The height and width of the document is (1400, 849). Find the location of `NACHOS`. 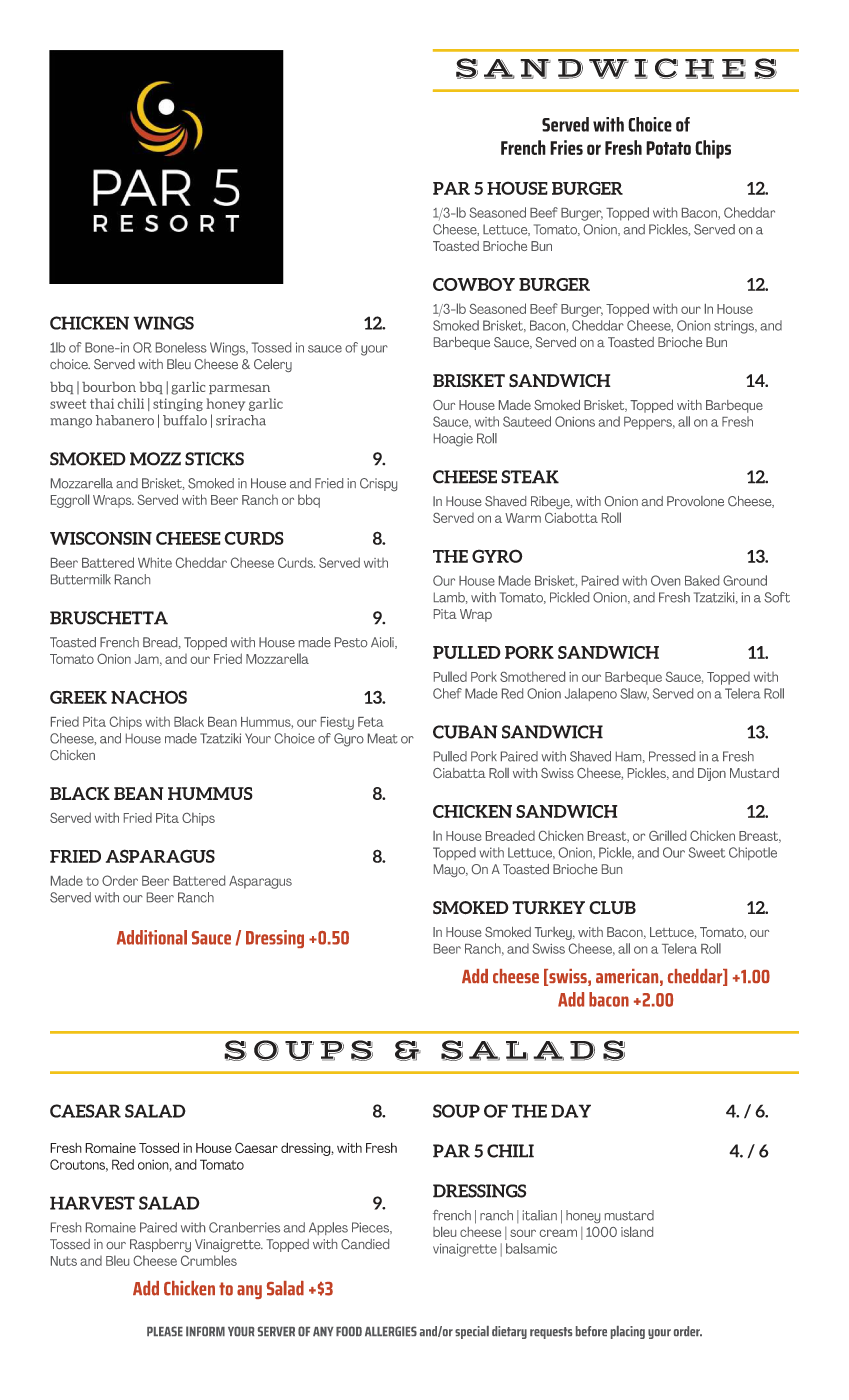

NACHOS is located at coordinates (149, 697).
